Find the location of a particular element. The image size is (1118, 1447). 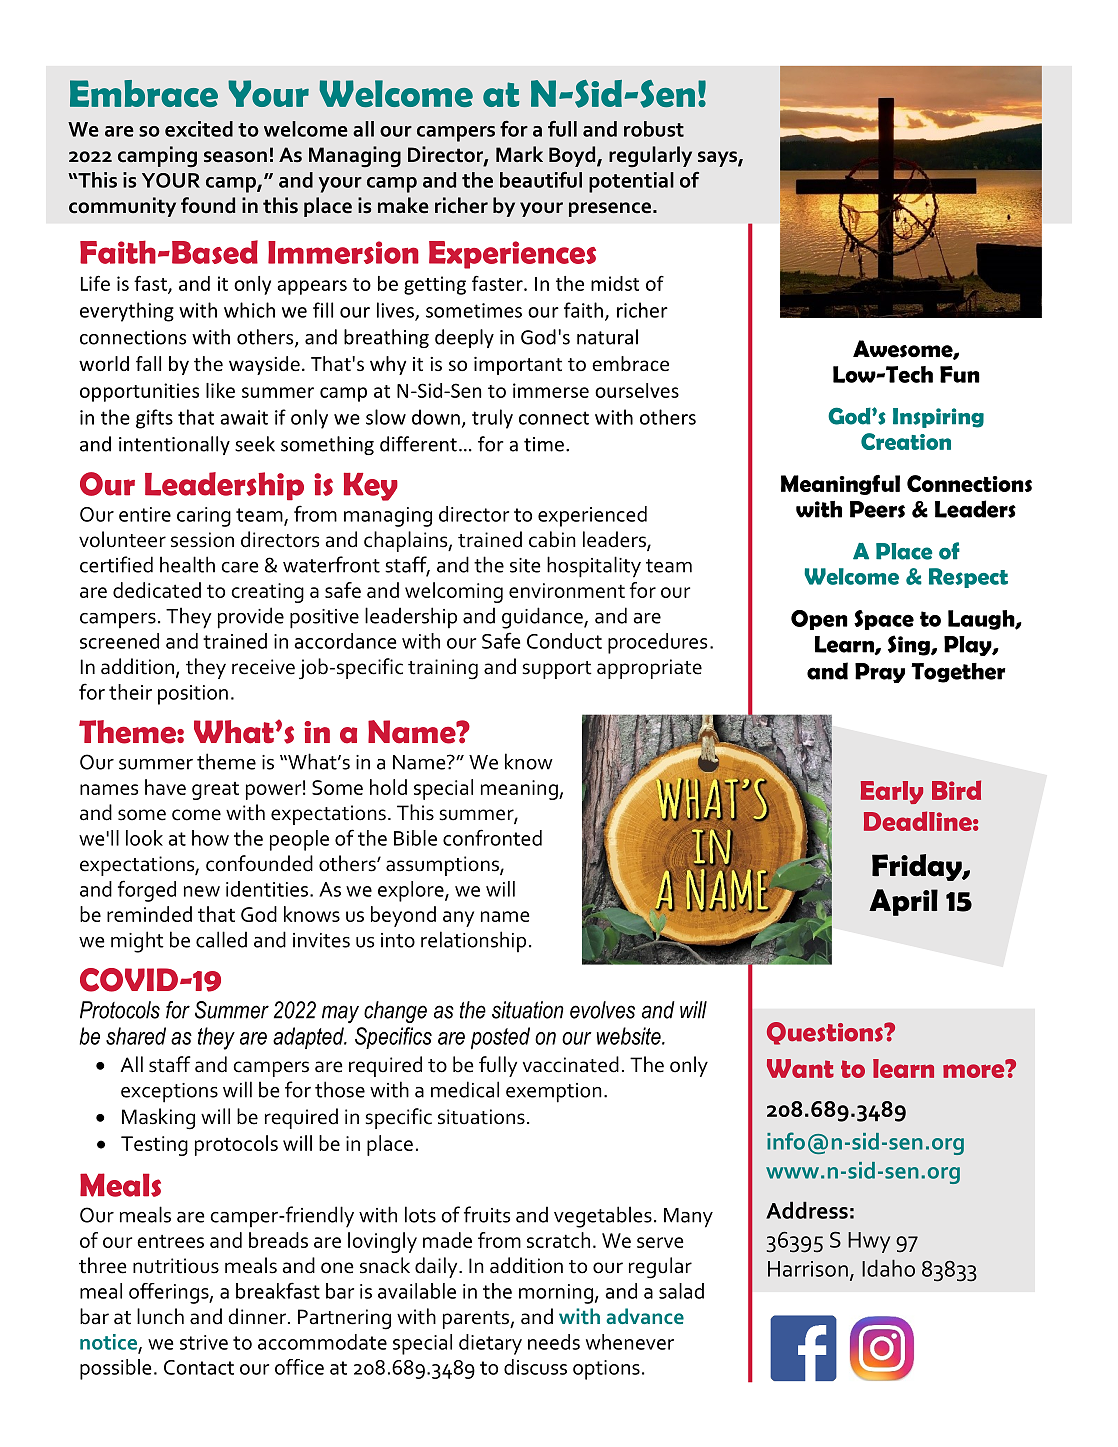

posted is located at coordinates (500, 1038).
